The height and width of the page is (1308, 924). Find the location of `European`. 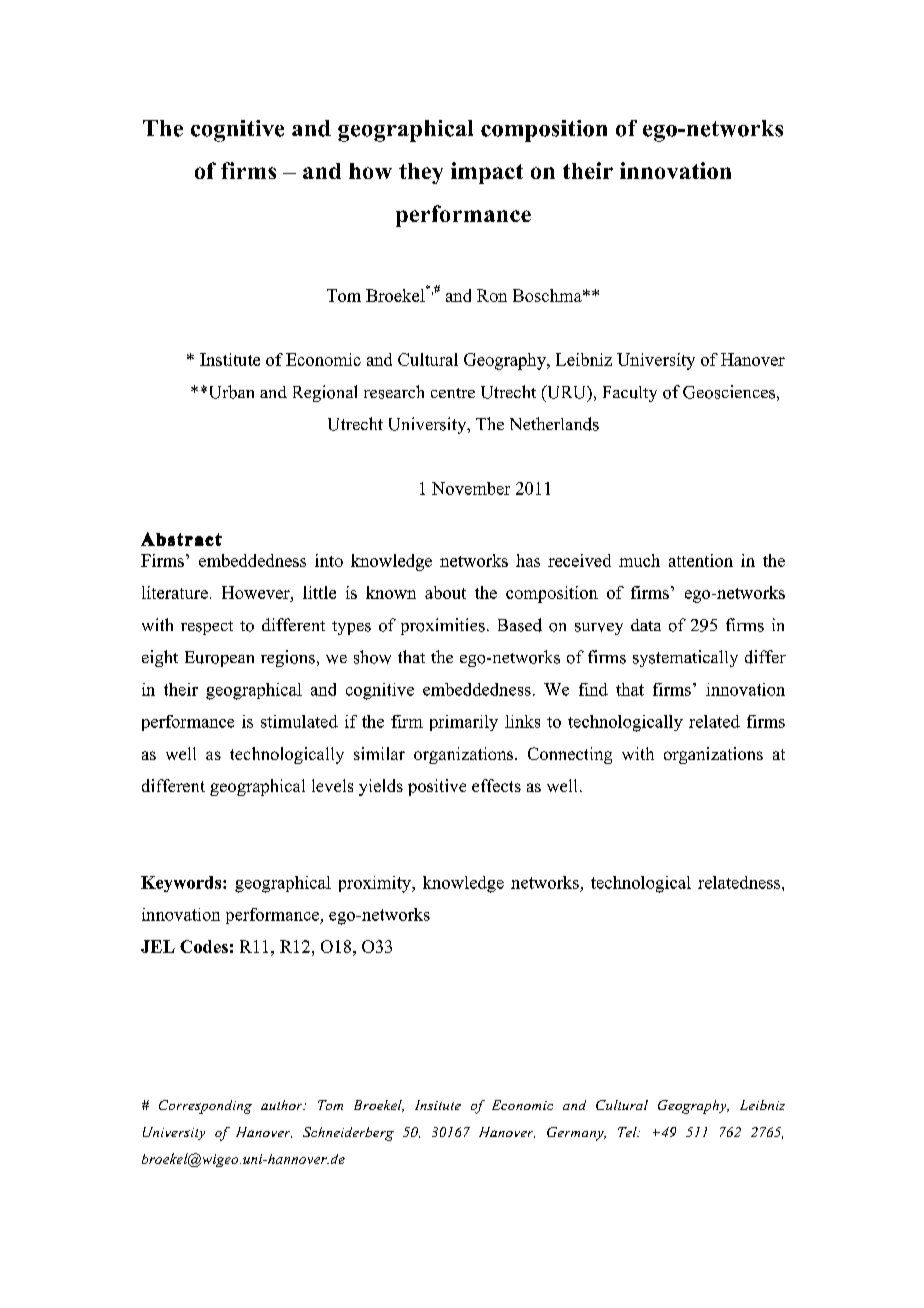

European is located at coordinates (219, 659).
